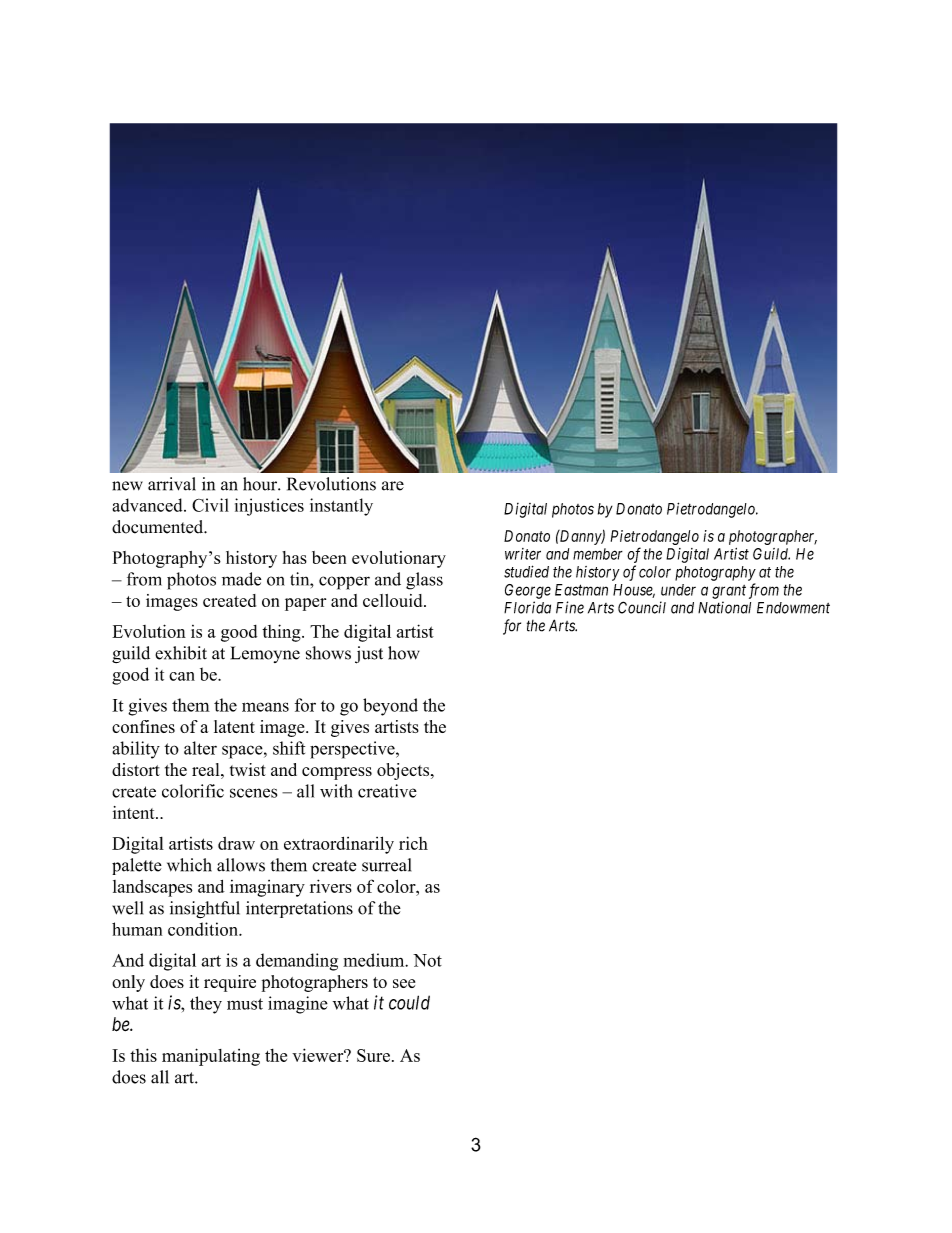  Describe the element at coordinates (413, 843) in the screenshot. I see `rich` at that location.
